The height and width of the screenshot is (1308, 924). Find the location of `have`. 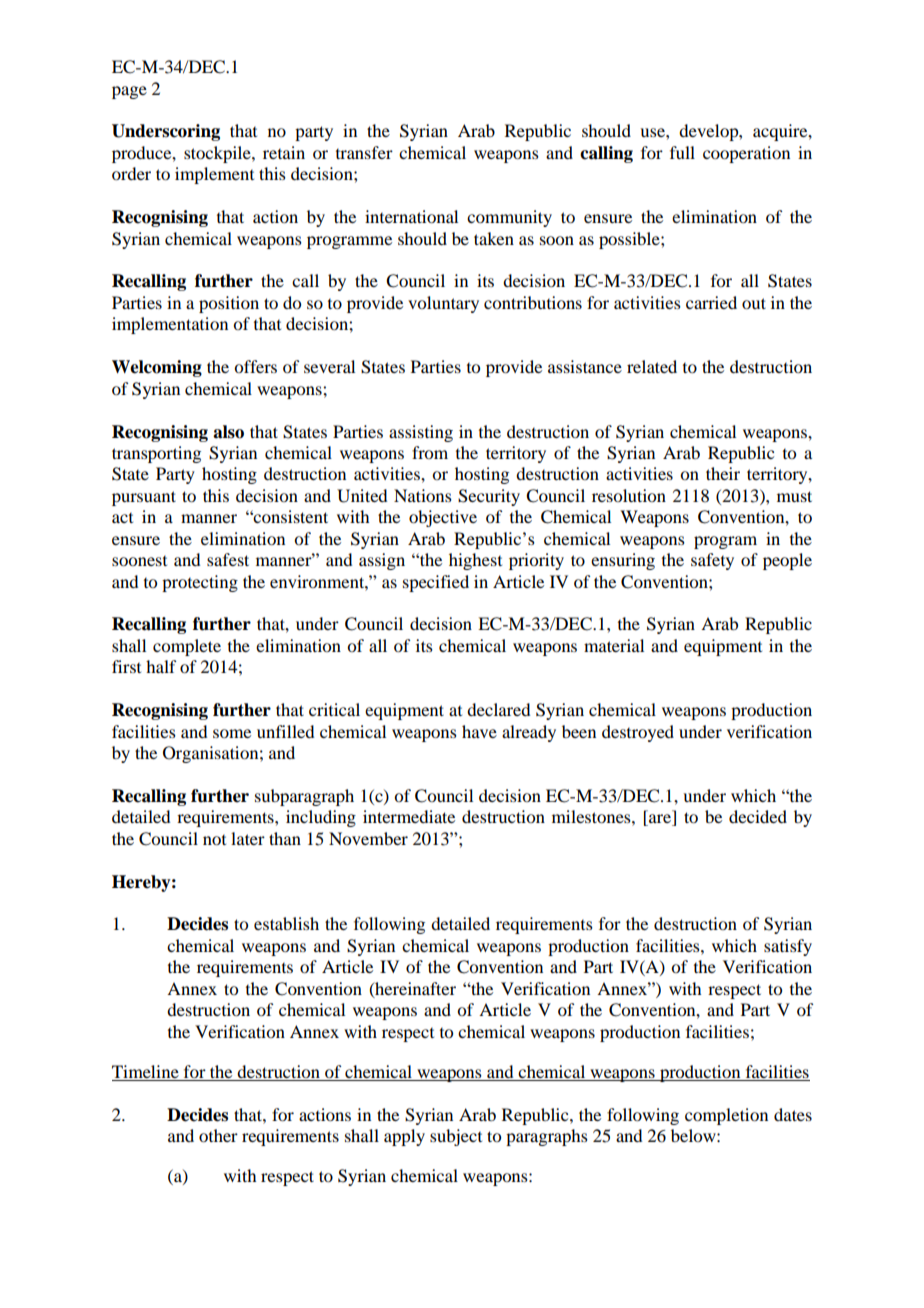

have is located at coordinates (479, 731).
